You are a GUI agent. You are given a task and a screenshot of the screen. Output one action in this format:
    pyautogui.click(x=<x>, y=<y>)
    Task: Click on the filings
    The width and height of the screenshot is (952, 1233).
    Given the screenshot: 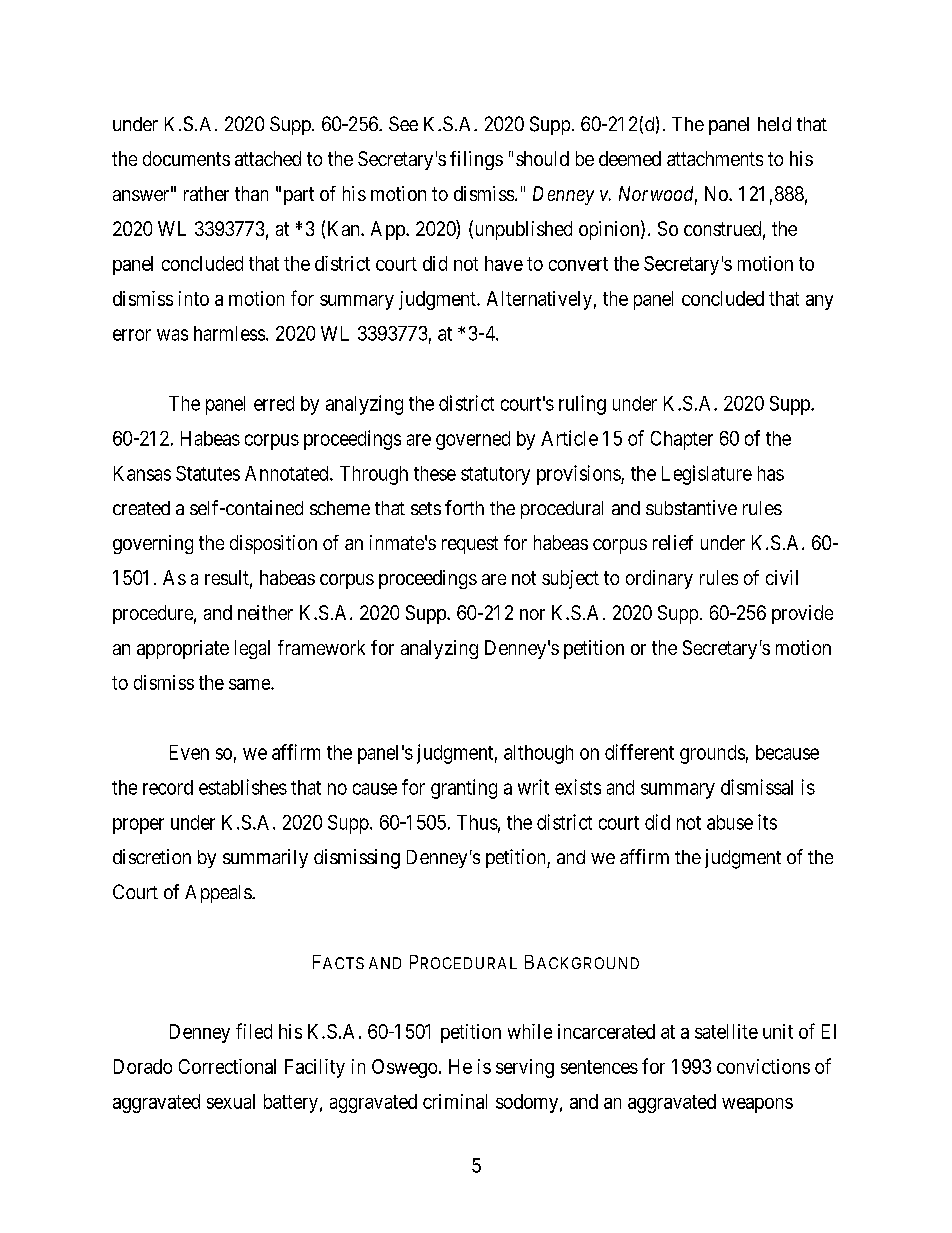 What is the action you would take?
    pyautogui.click(x=476, y=160)
